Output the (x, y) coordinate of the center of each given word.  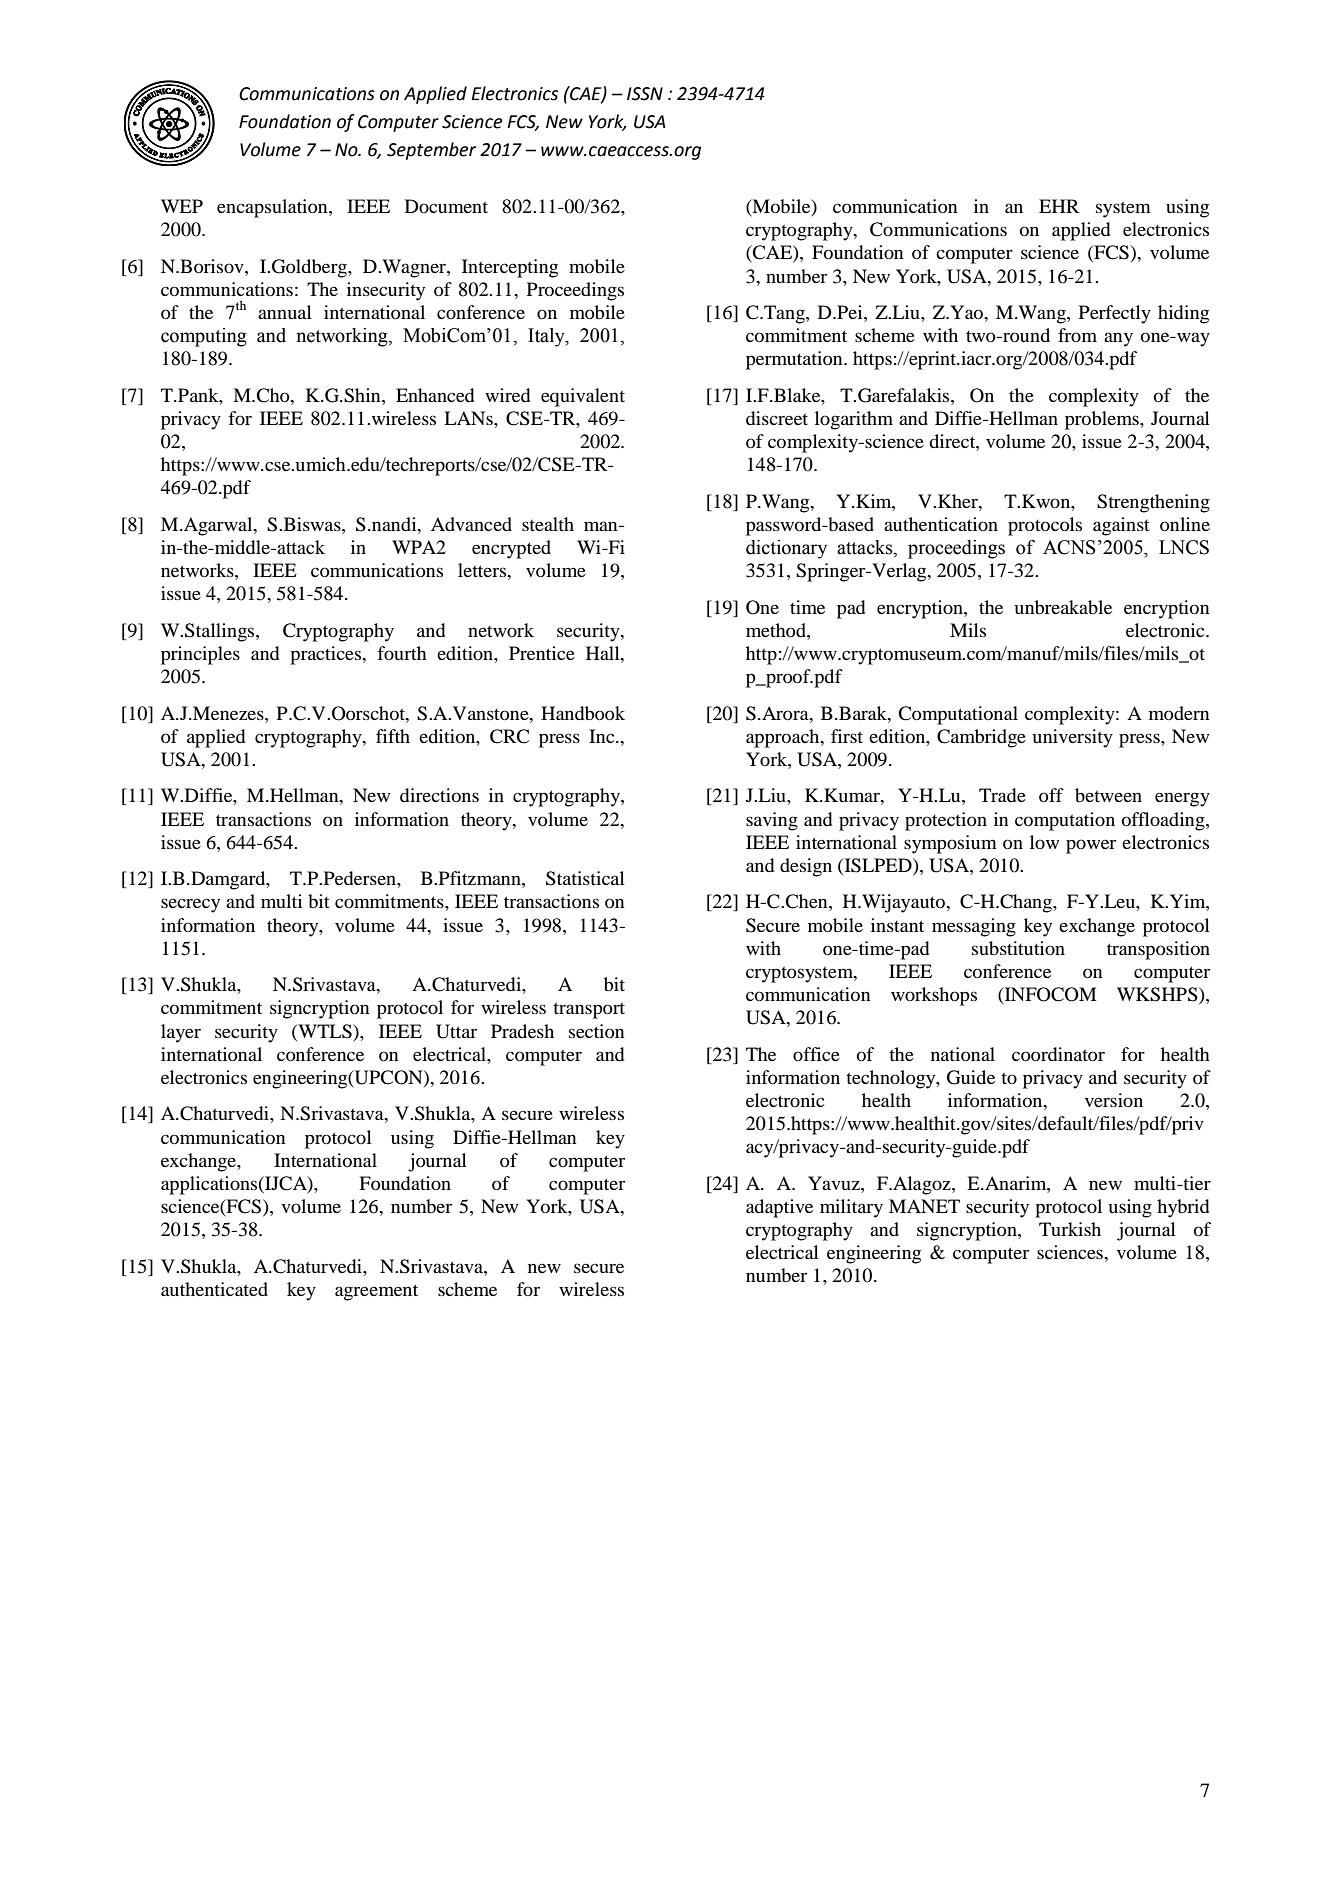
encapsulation (273, 208)
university (1072, 738)
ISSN (645, 94)
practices (327, 655)
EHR (1059, 206)
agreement (376, 1292)
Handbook (583, 713)
